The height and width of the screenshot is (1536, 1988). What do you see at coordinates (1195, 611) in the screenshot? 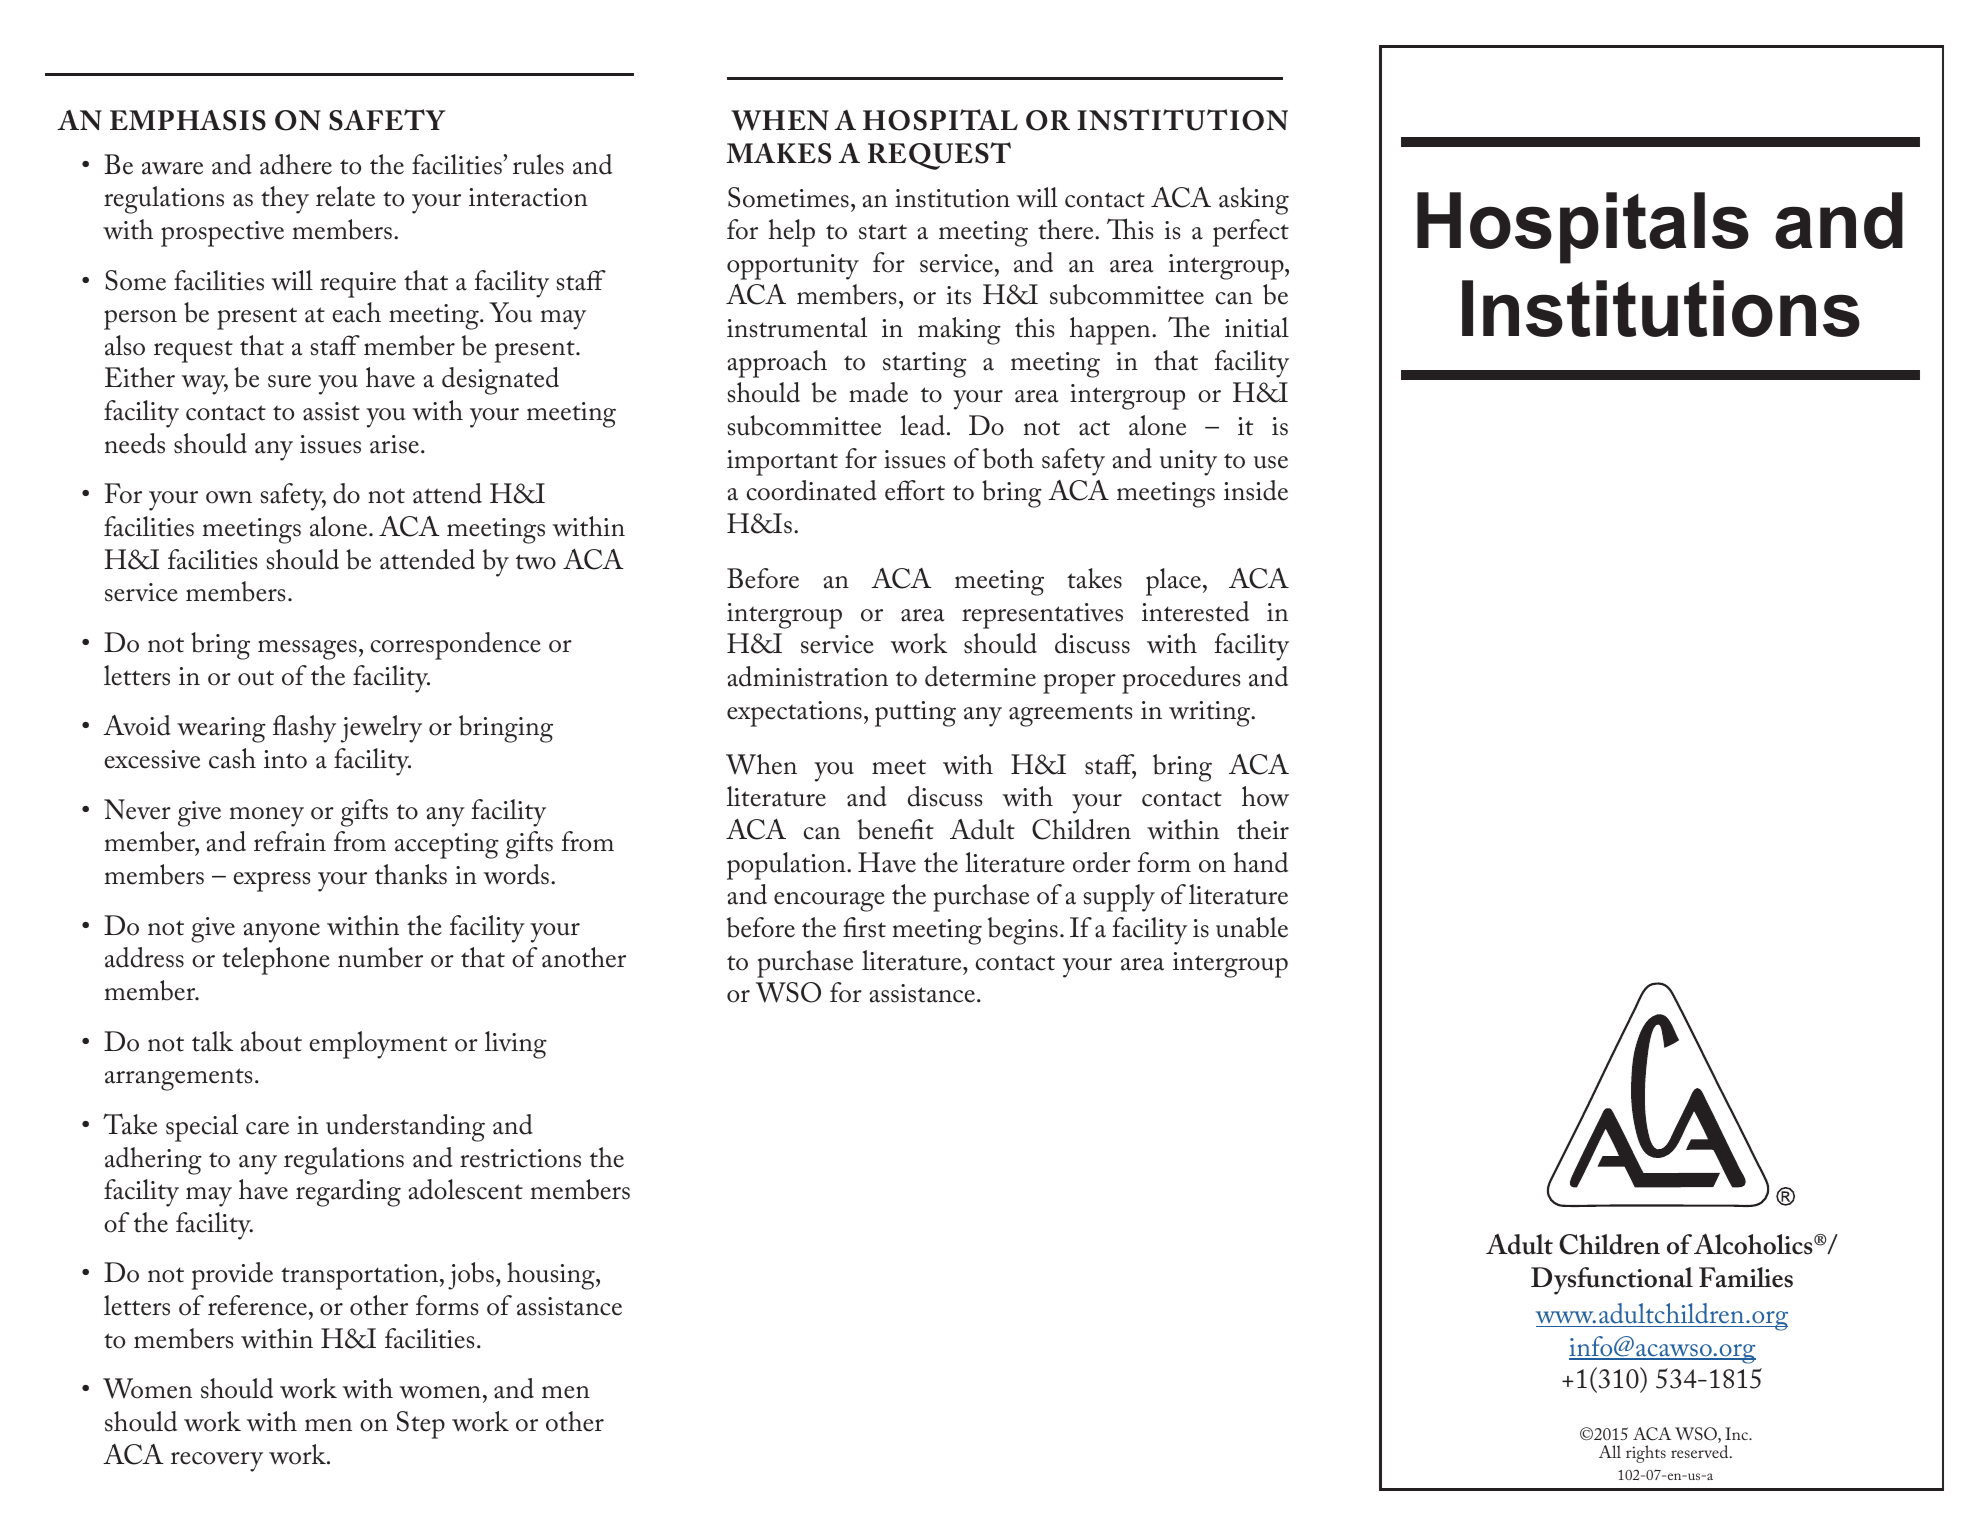
I see `interested` at bounding box center [1195, 611].
